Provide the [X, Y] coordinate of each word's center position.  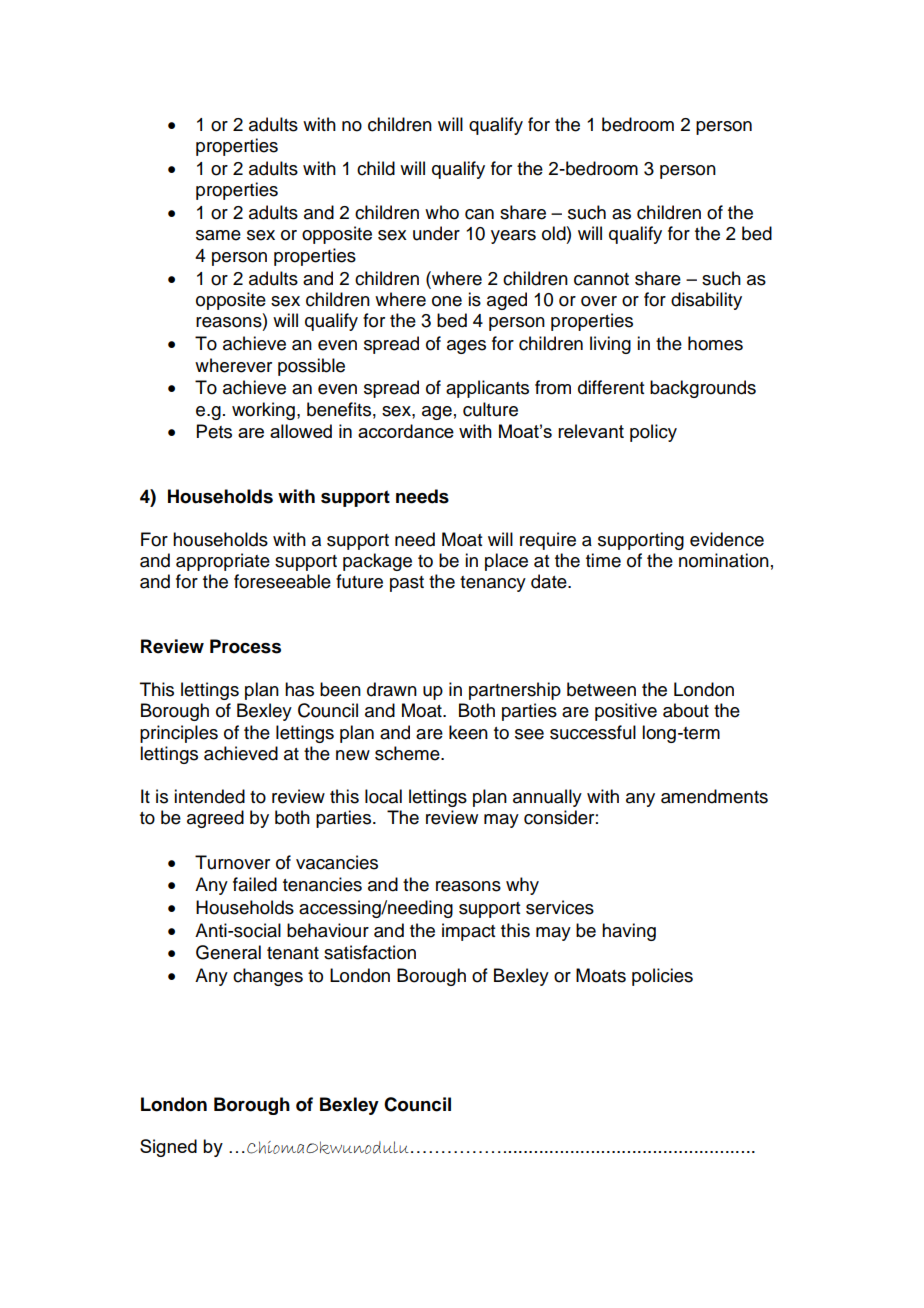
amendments [714, 796]
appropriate [223, 562]
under [436, 233]
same [218, 235]
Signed [168, 1148]
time [603, 560]
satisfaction [370, 952]
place [506, 562]
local [383, 796]
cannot [601, 279]
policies [662, 977]
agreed [215, 819]
